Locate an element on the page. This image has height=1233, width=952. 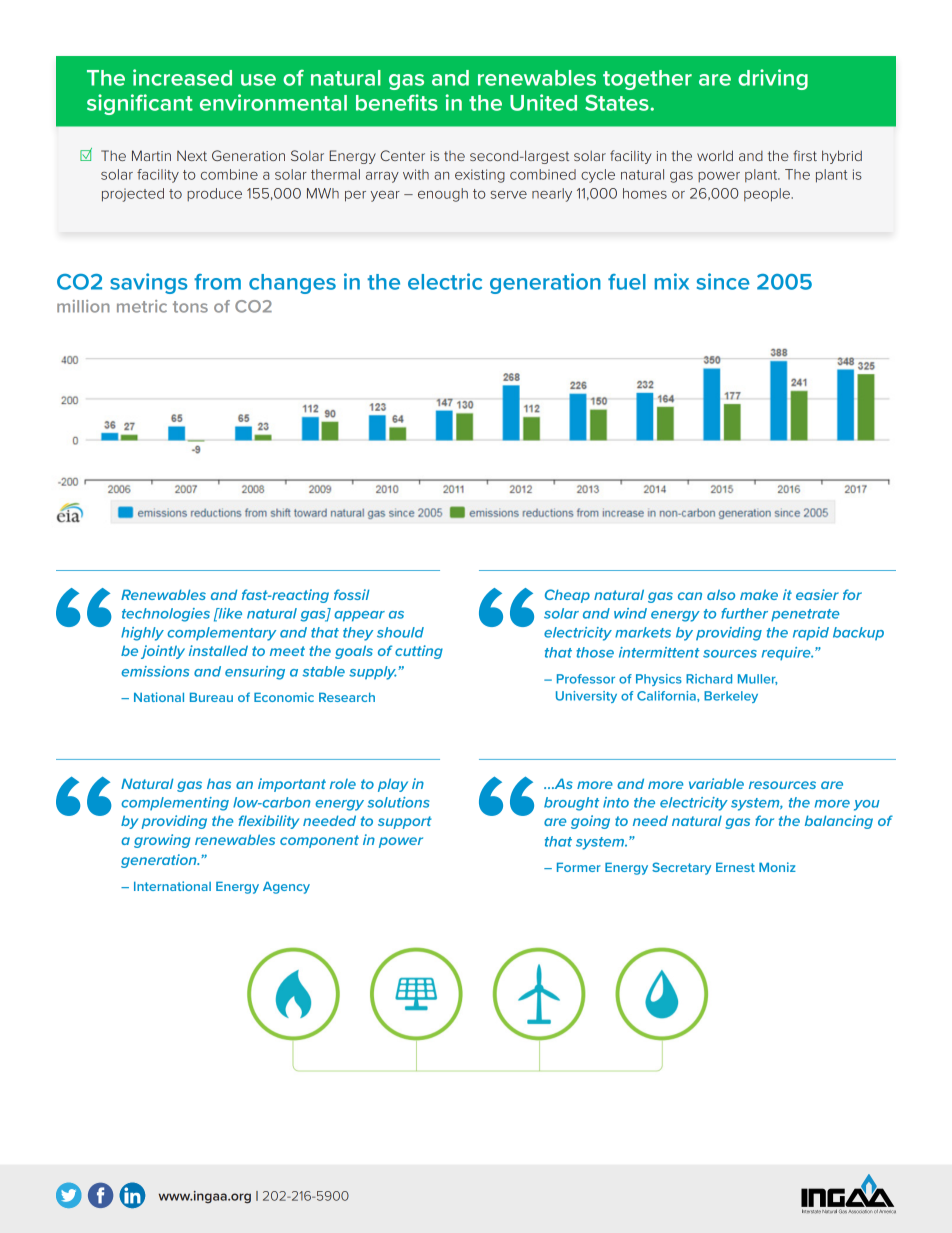
significant is located at coordinates (140, 104).
